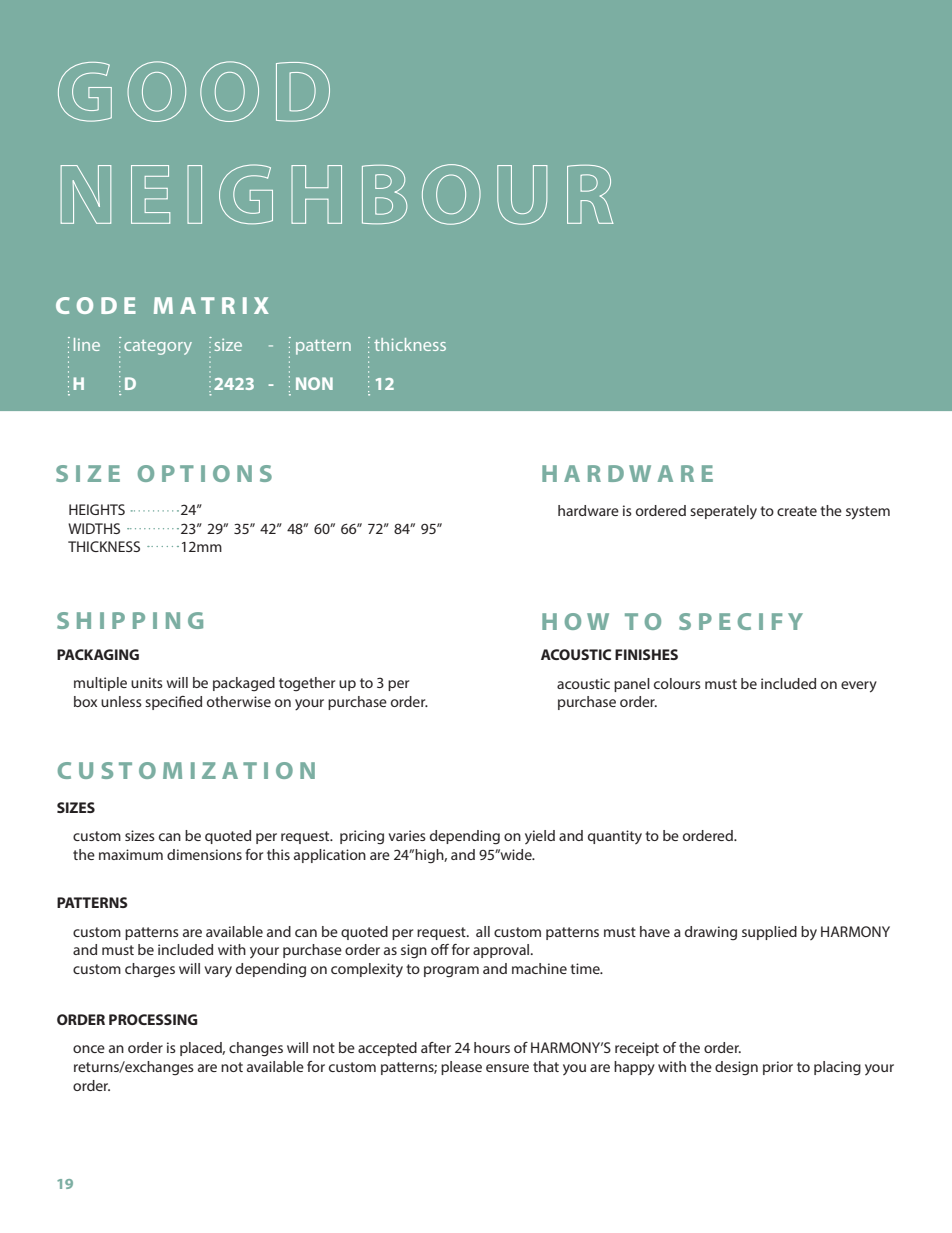 Image resolution: width=952 pixels, height=1233 pixels. What do you see at coordinates (173, 703) in the image?
I see `specified` at bounding box center [173, 703].
